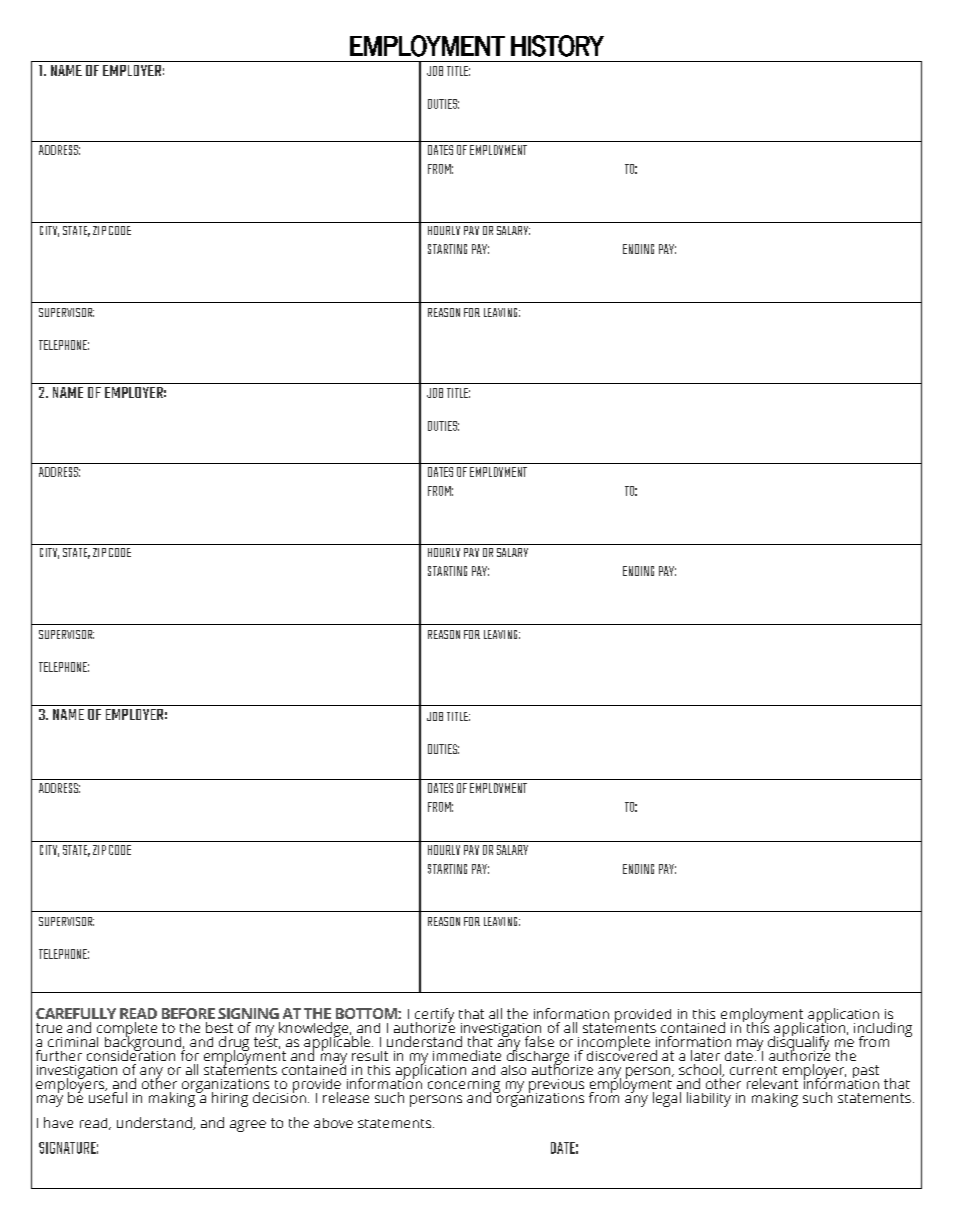  I want to click on BEFORE, so click(188, 1013).
